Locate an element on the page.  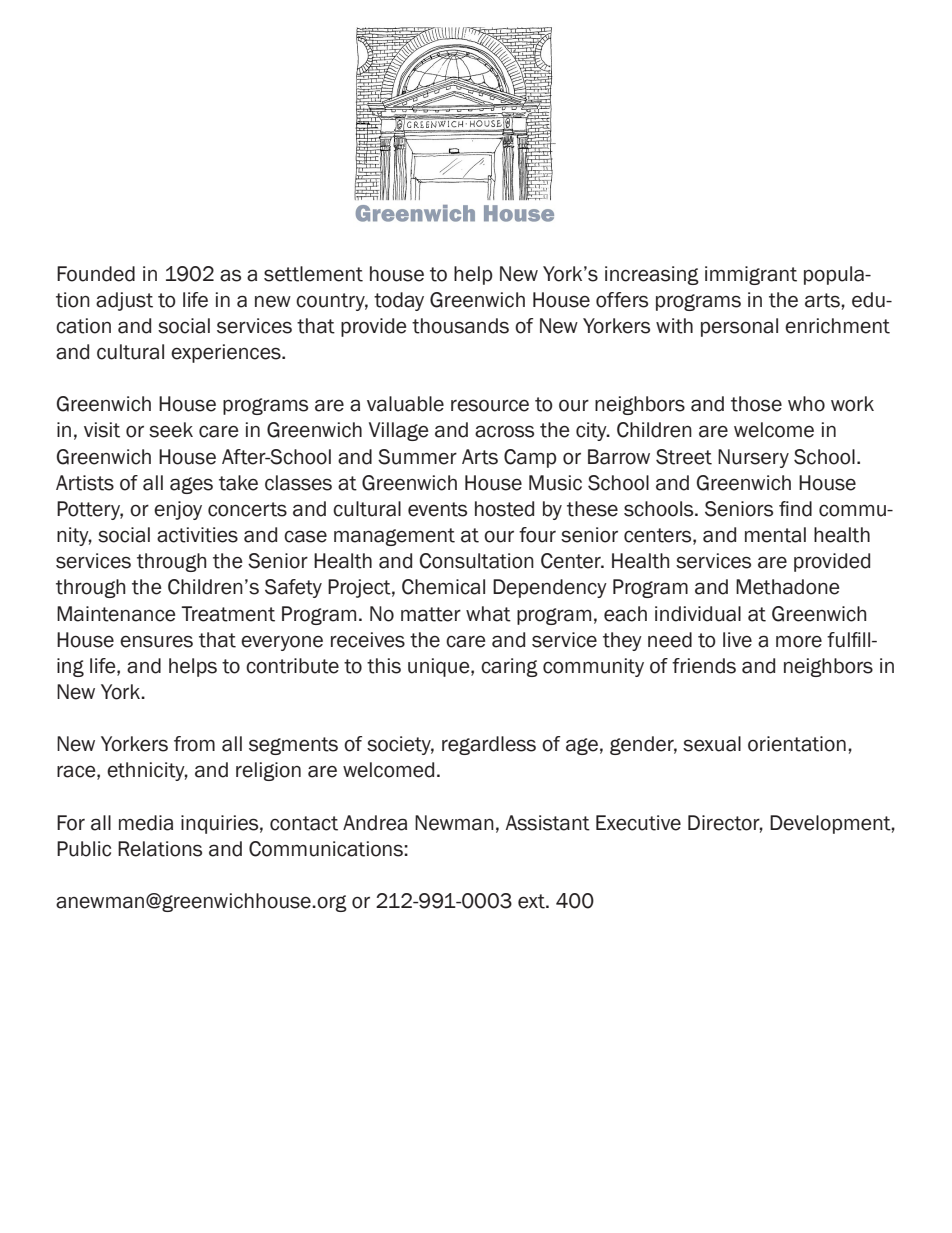
Chemical is located at coordinates (443, 587).
